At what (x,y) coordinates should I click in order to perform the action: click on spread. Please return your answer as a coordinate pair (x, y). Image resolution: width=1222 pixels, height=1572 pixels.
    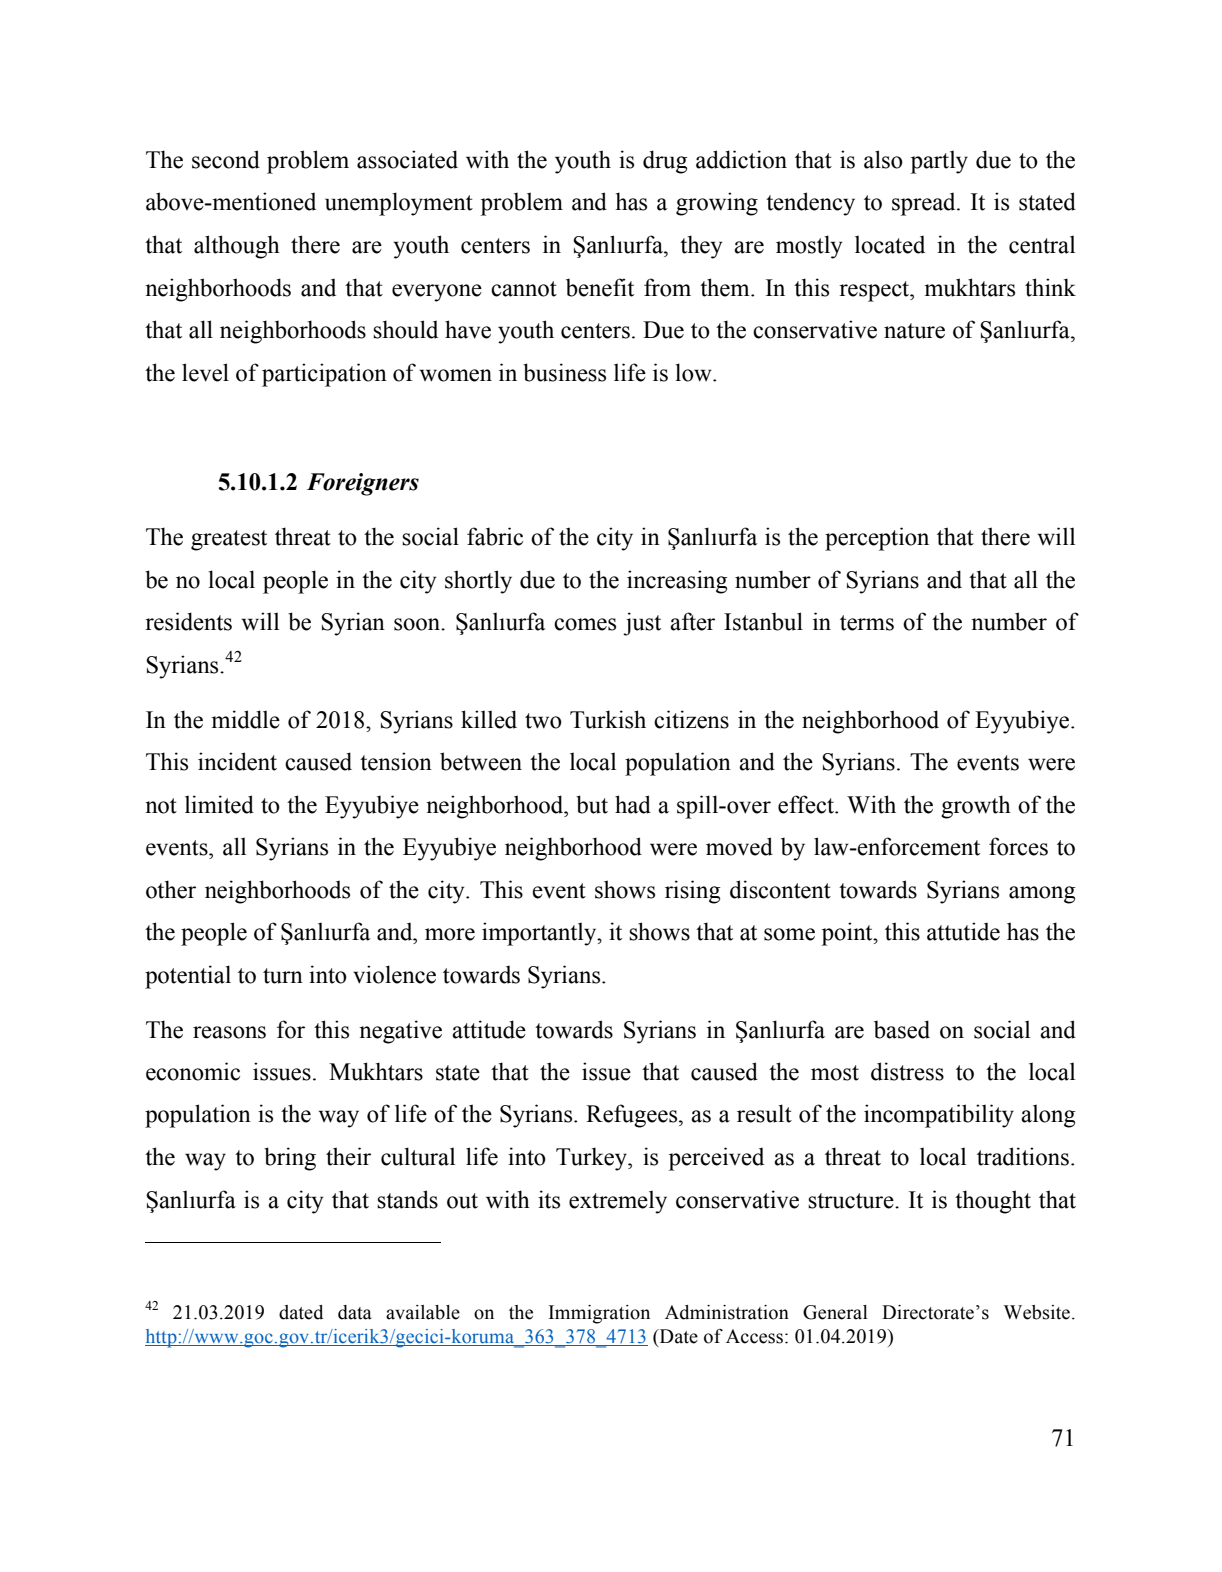
    Looking at the image, I should click on (925, 204).
